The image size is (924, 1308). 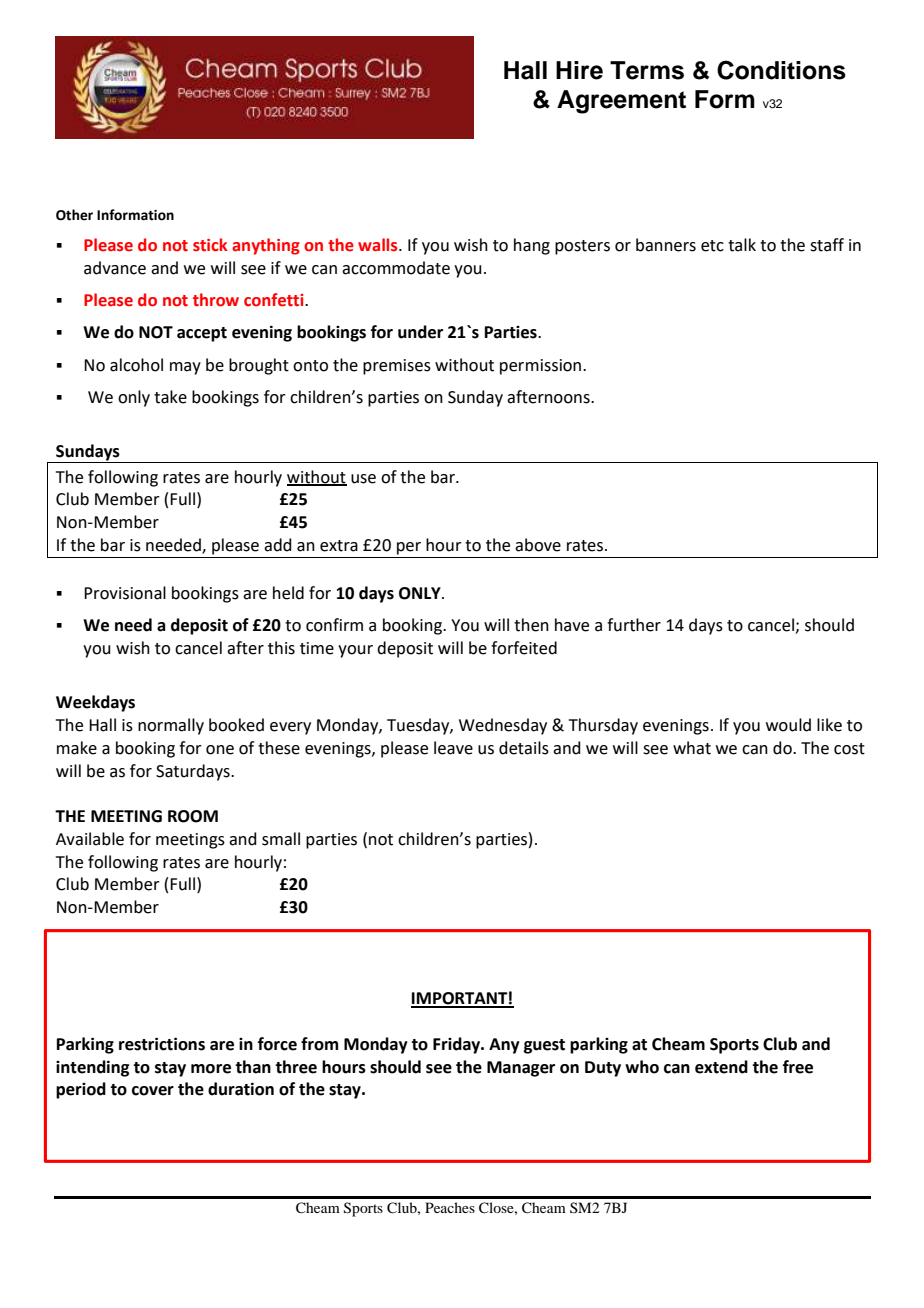 I want to click on cover, so click(x=153, y=1091).
